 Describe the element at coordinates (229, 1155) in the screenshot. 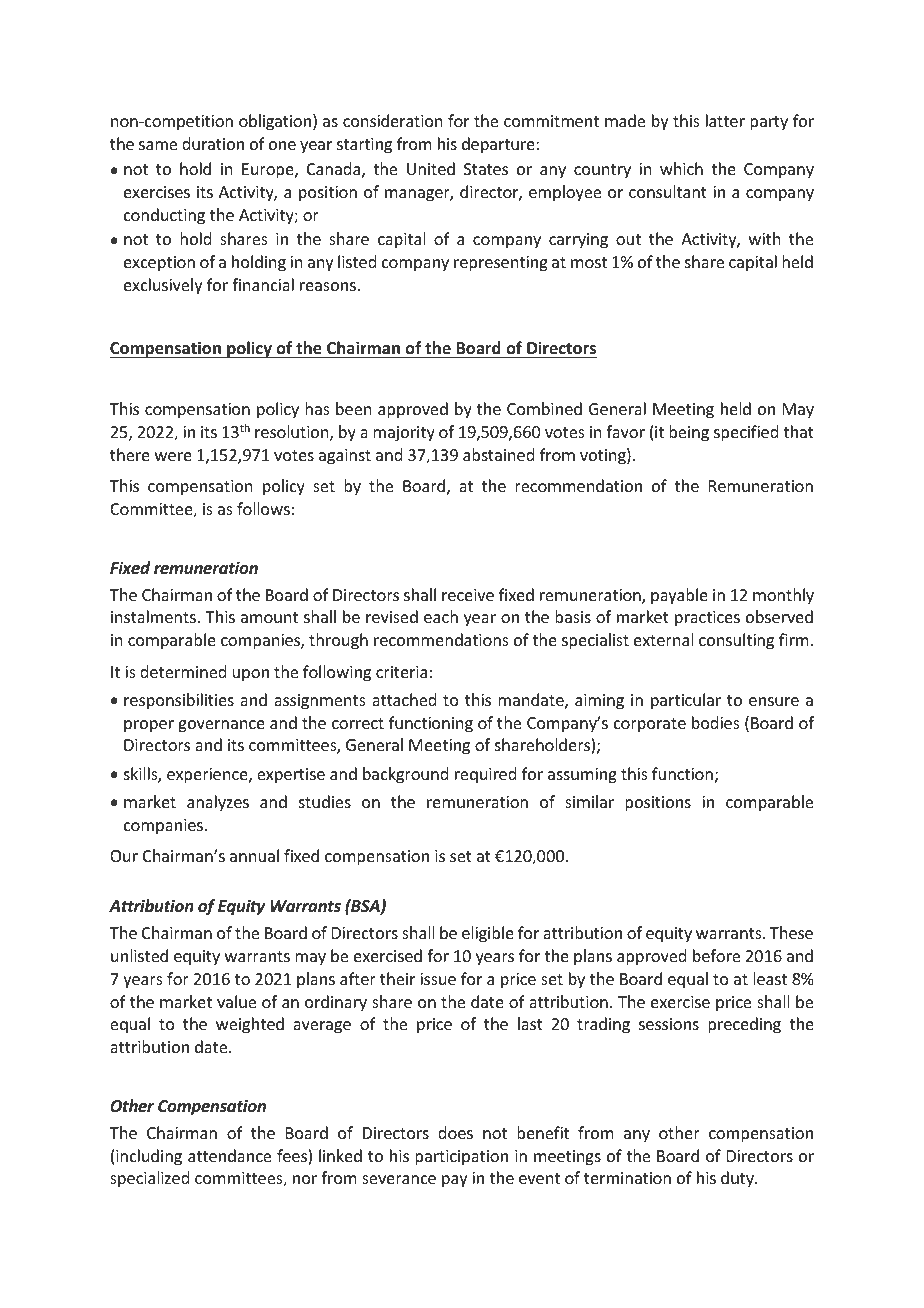

I see `attendance` at that location.
